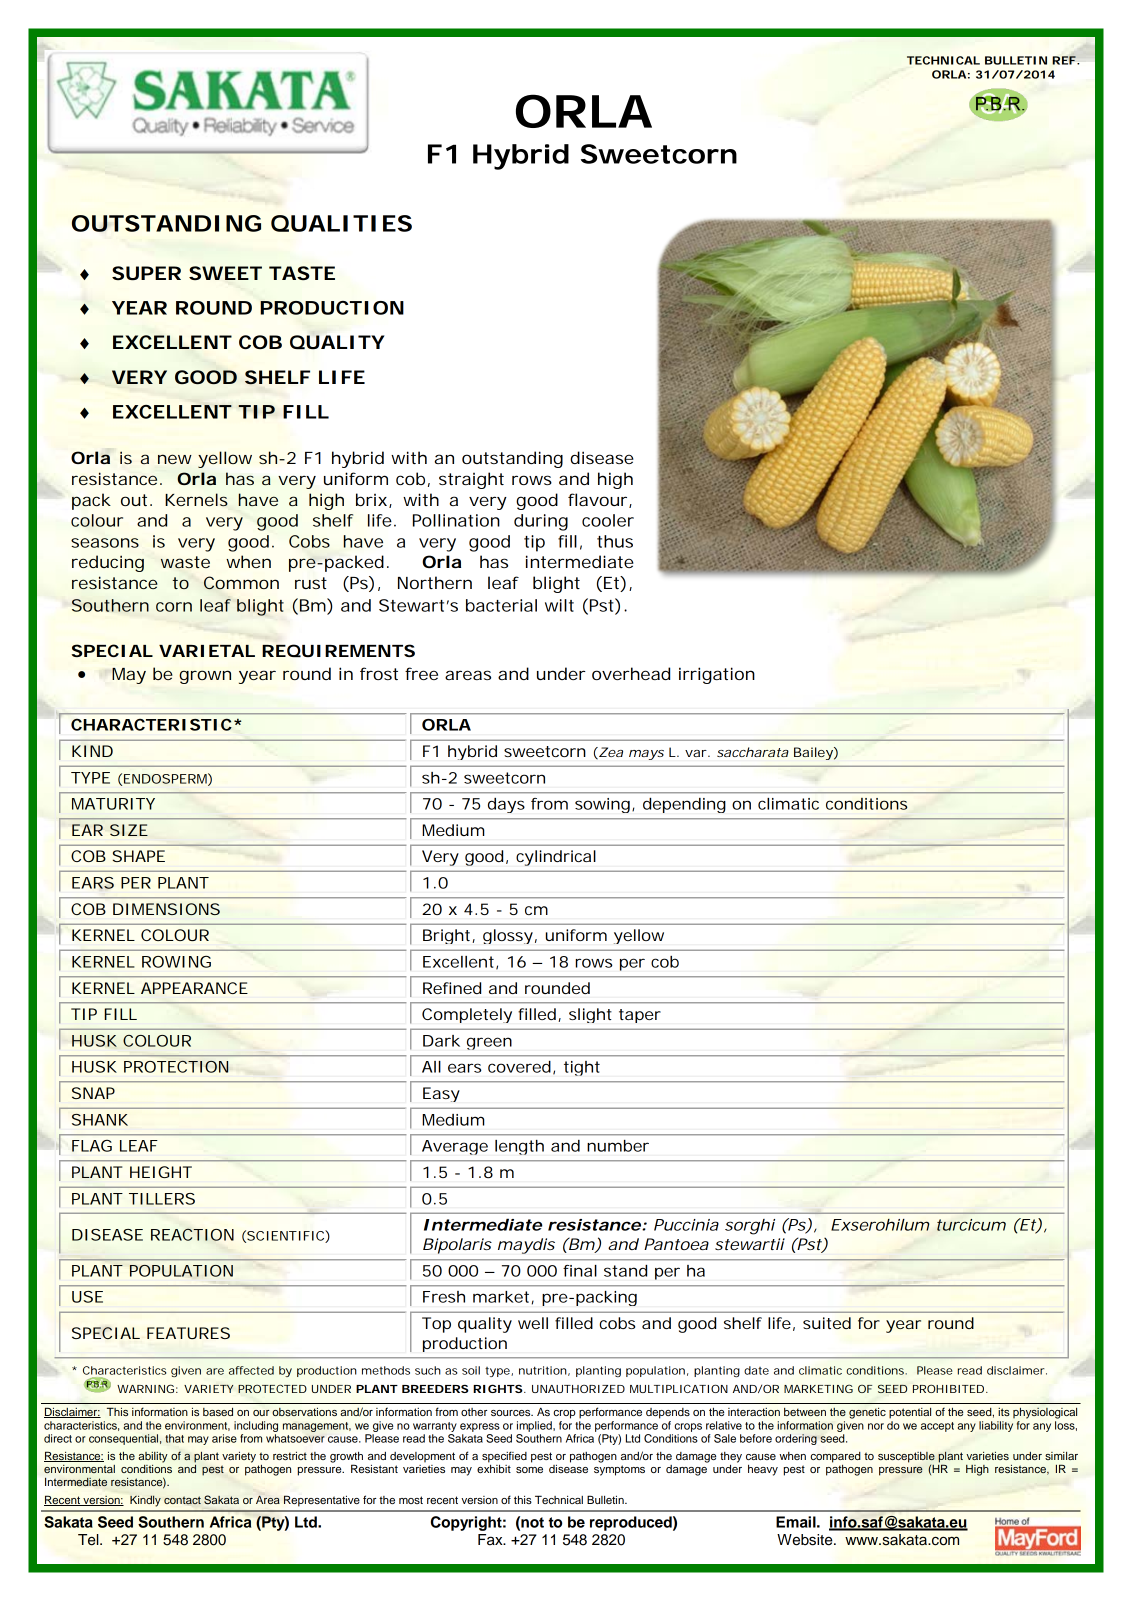 The height and width of the screenshot is (1601, 1132). What do you see at coordinates (529, 1470) in the screenshot?
I see `some` at bounding box center [529, 1470].
